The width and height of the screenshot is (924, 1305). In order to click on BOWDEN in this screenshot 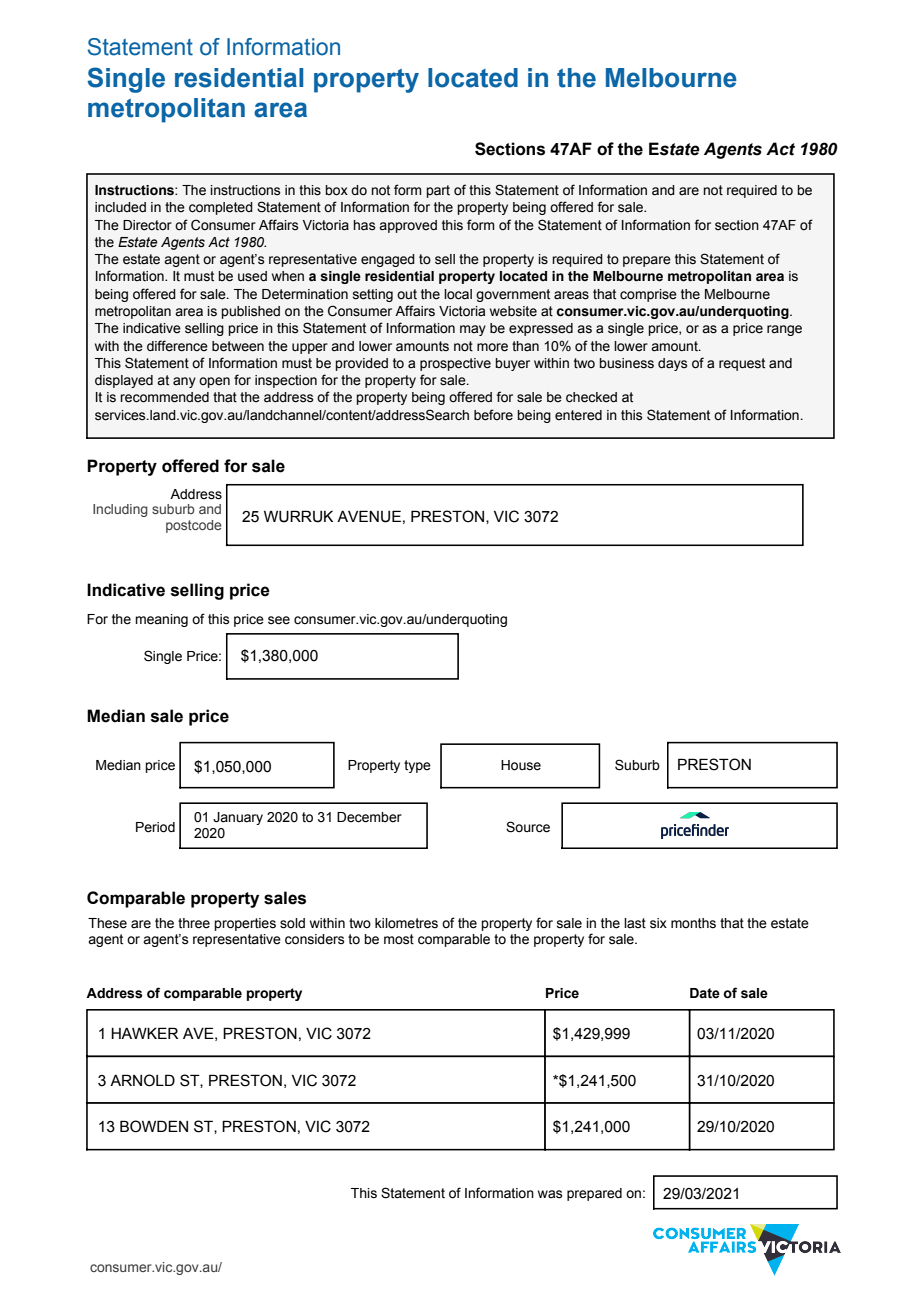, I will do `click(154, 1126)`.
